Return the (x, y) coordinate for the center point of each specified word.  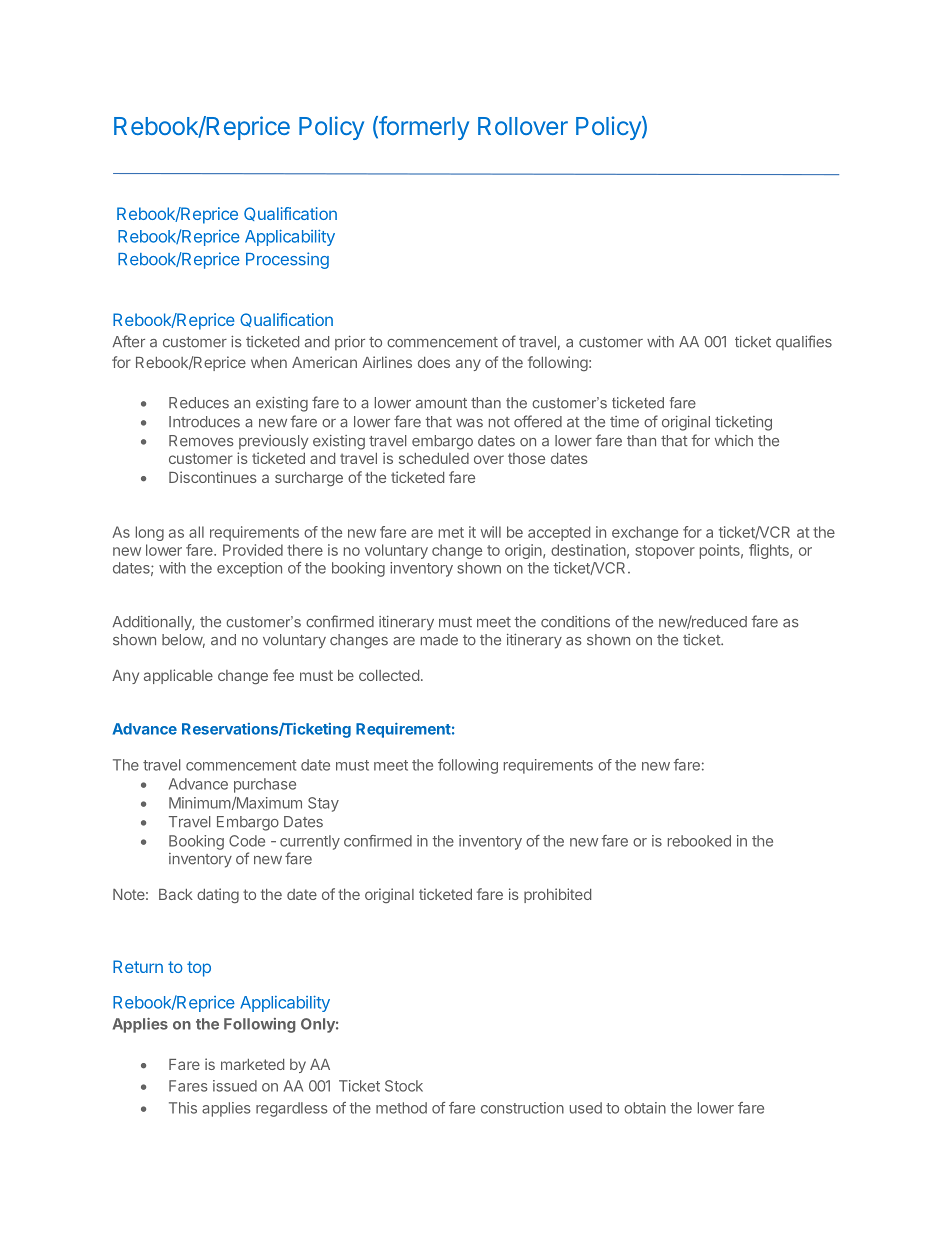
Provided (253, 550)
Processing (287, 260)
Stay (323, 804)
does (434, 362)
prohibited (557, 895)
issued (235, 1086)
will (491, 532)
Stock (404, 1086)
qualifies (804, 343)
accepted (559, 533)
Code (247, 841)
